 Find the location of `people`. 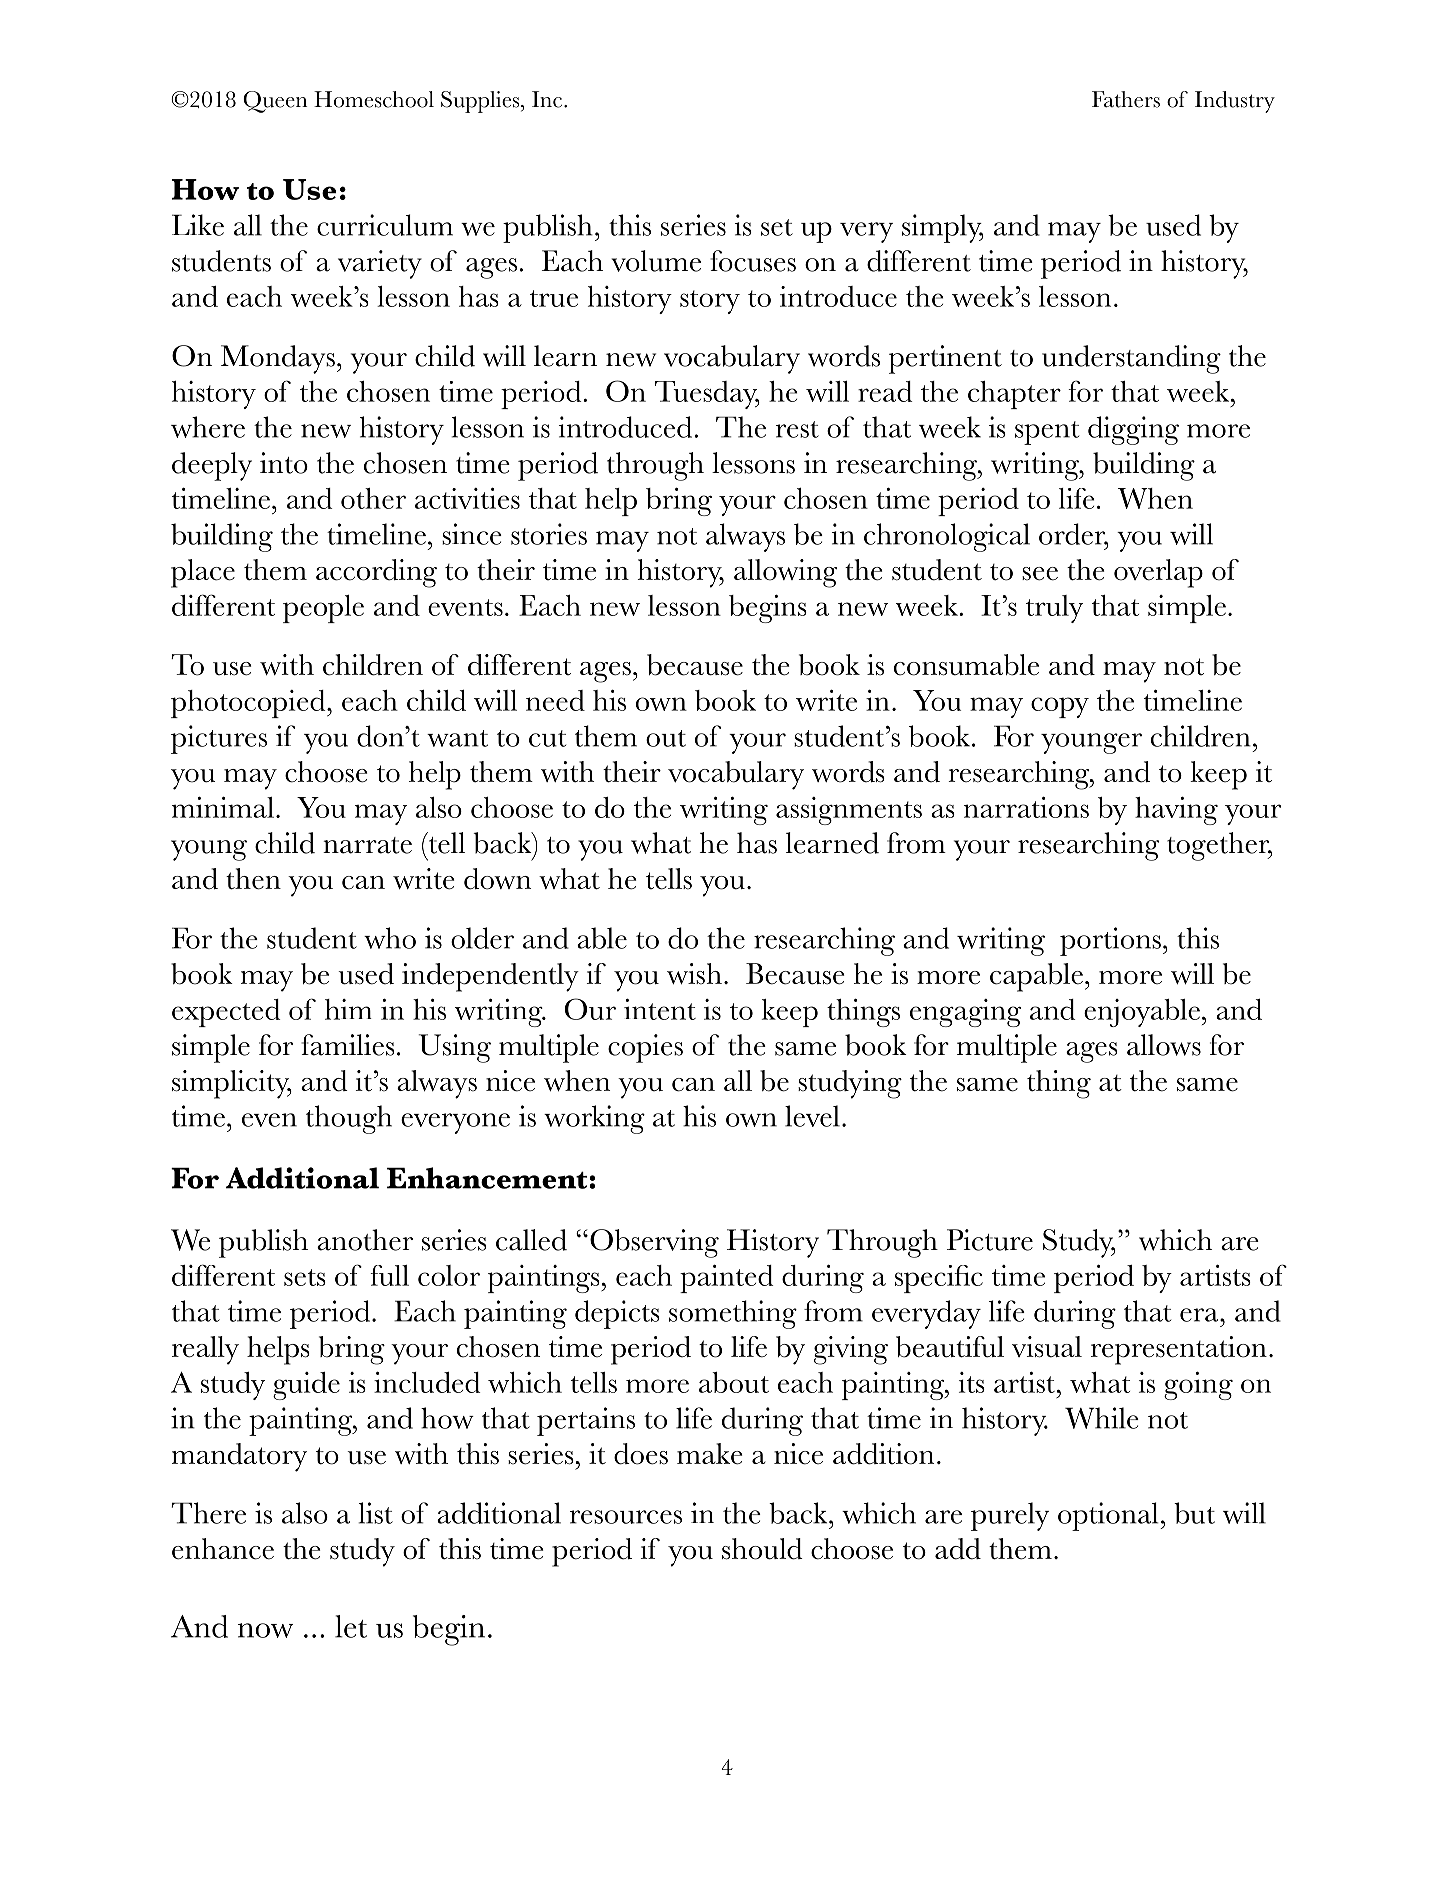

people is located at coordinates (323, 609).
